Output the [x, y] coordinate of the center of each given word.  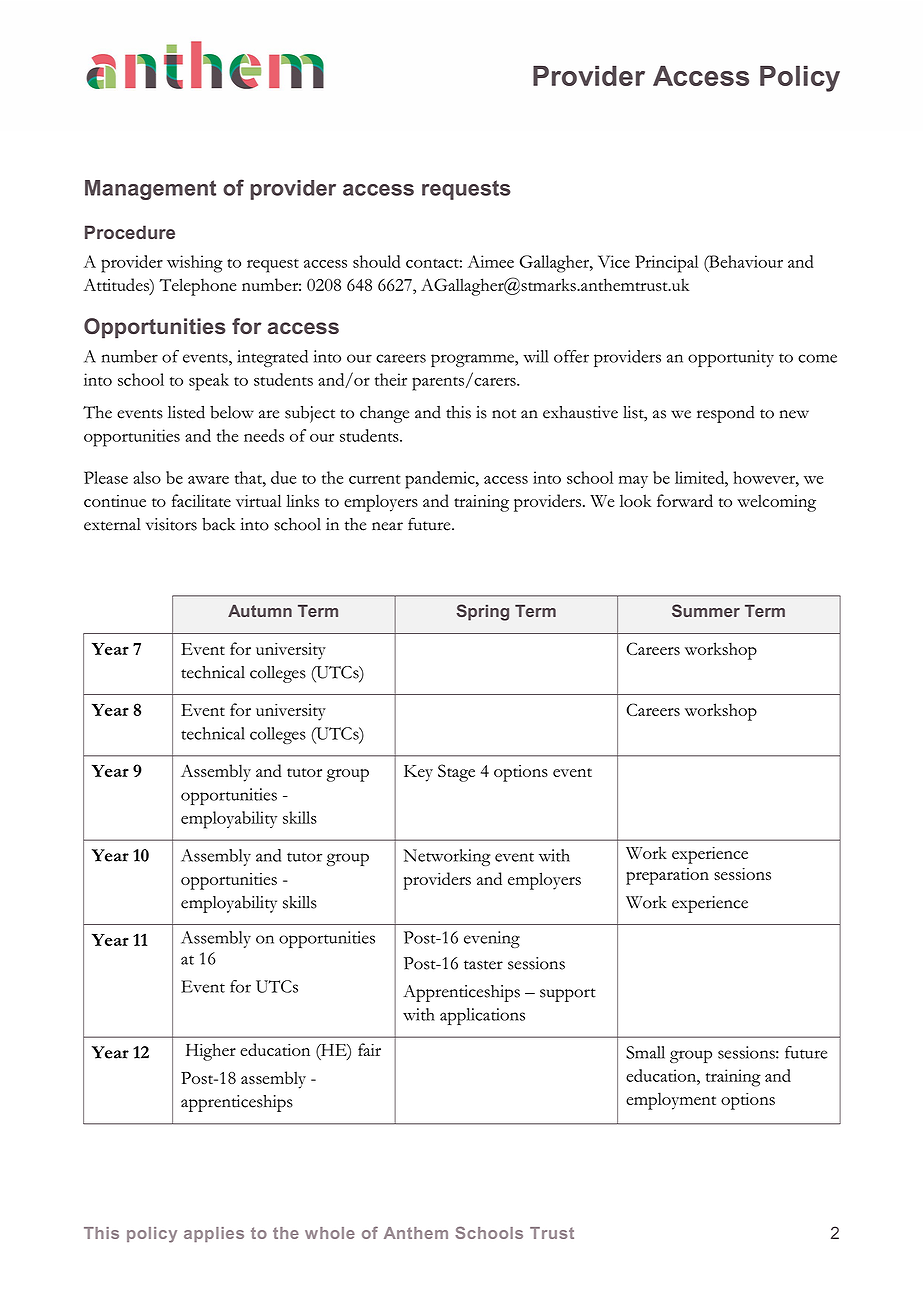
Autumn [260, 610]
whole [330, 1233]
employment [671, 1101]
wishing [195, 264]
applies [214, 1234]
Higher [211, 1052]
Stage [456, 773]
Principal [666, 264]
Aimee [491, 261]
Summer [706, 610]
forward [685, 500]
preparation [667, 876]
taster [483, 965]
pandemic [441, 480]
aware [208, 480]
